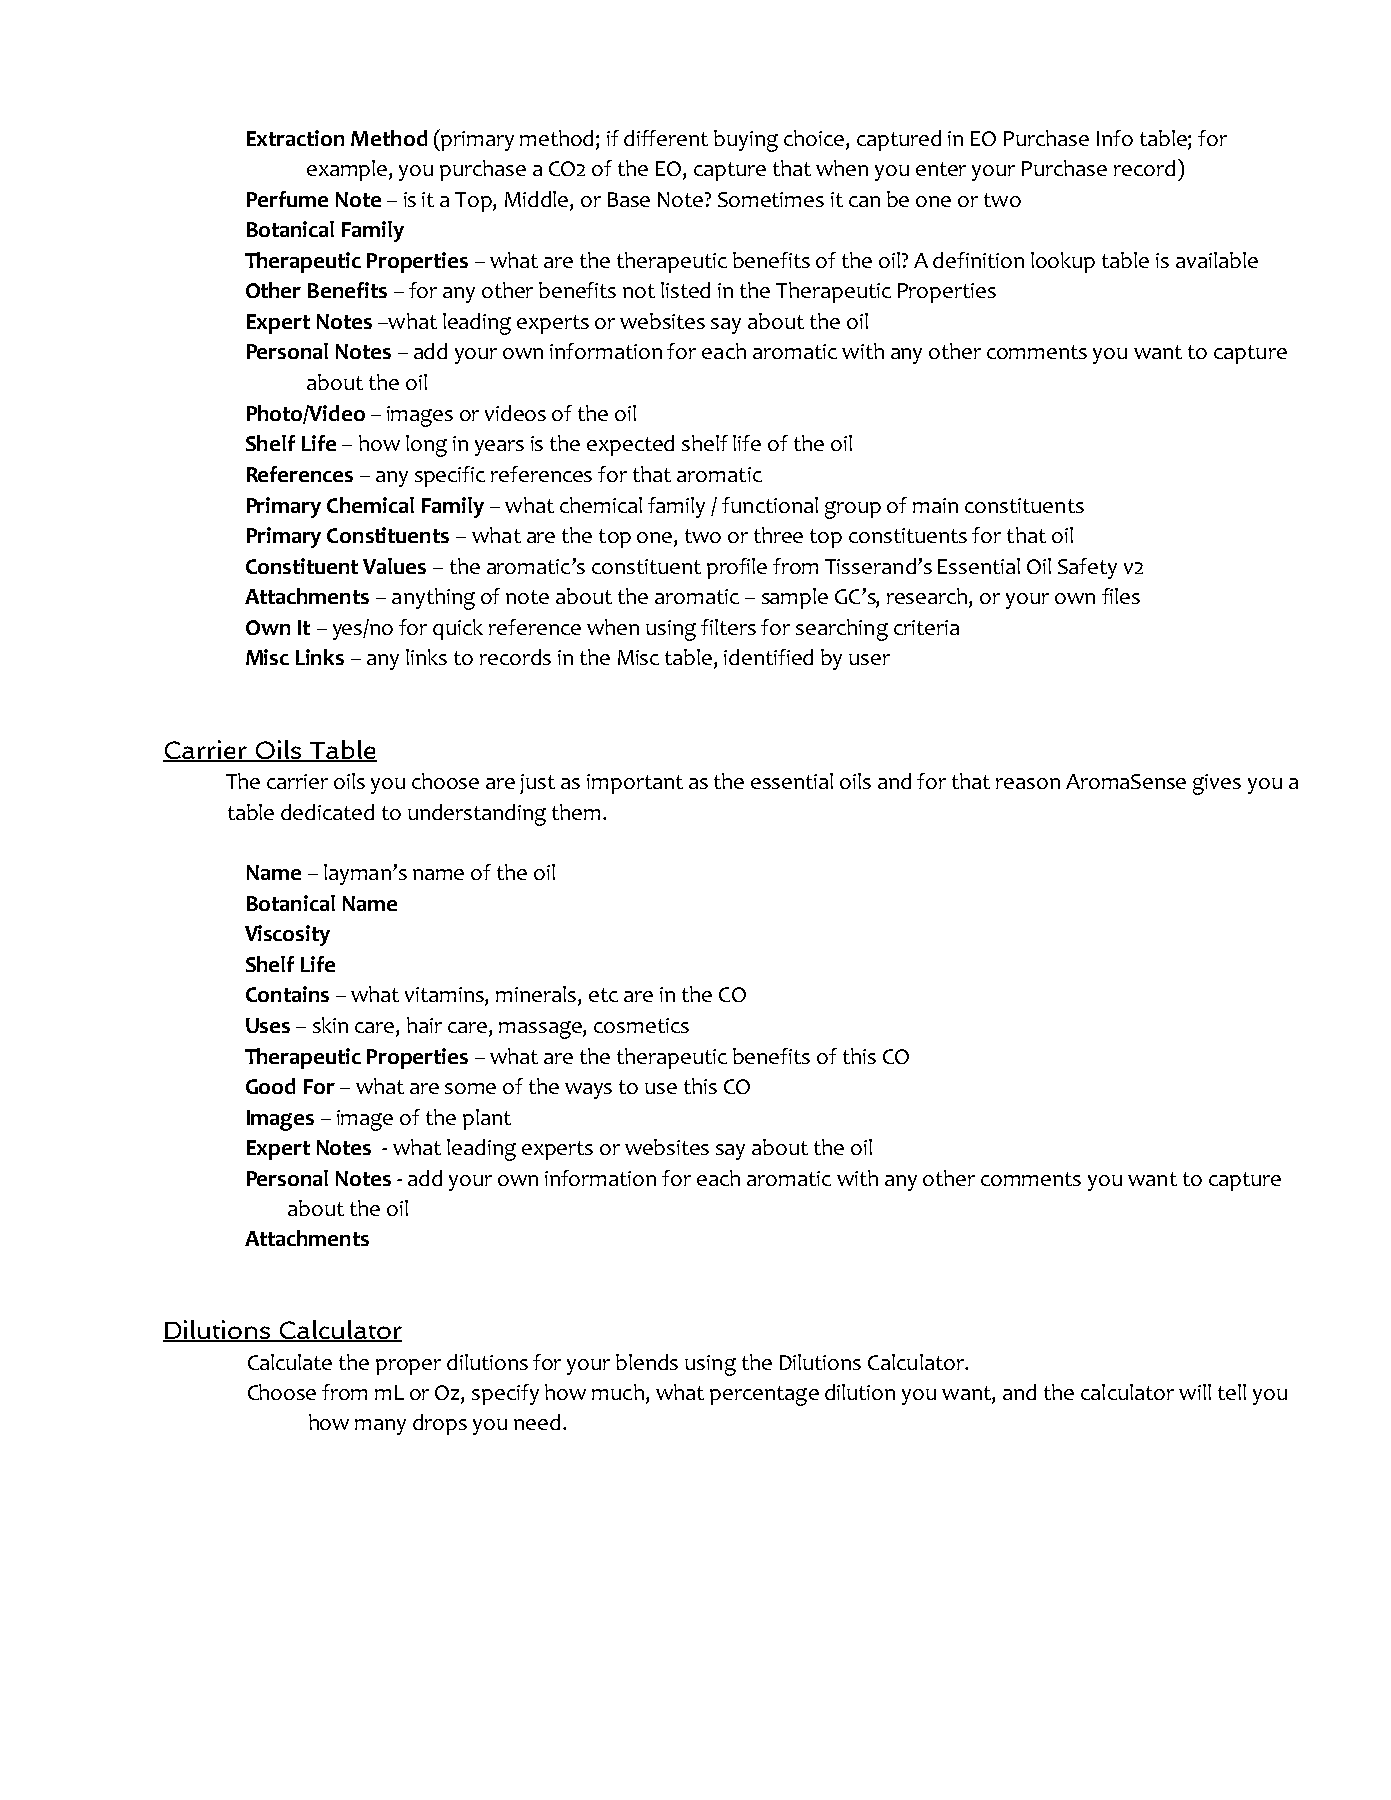 The width and height of the image is (1391, 1800). I want to click on quick, so click(458, 629).
